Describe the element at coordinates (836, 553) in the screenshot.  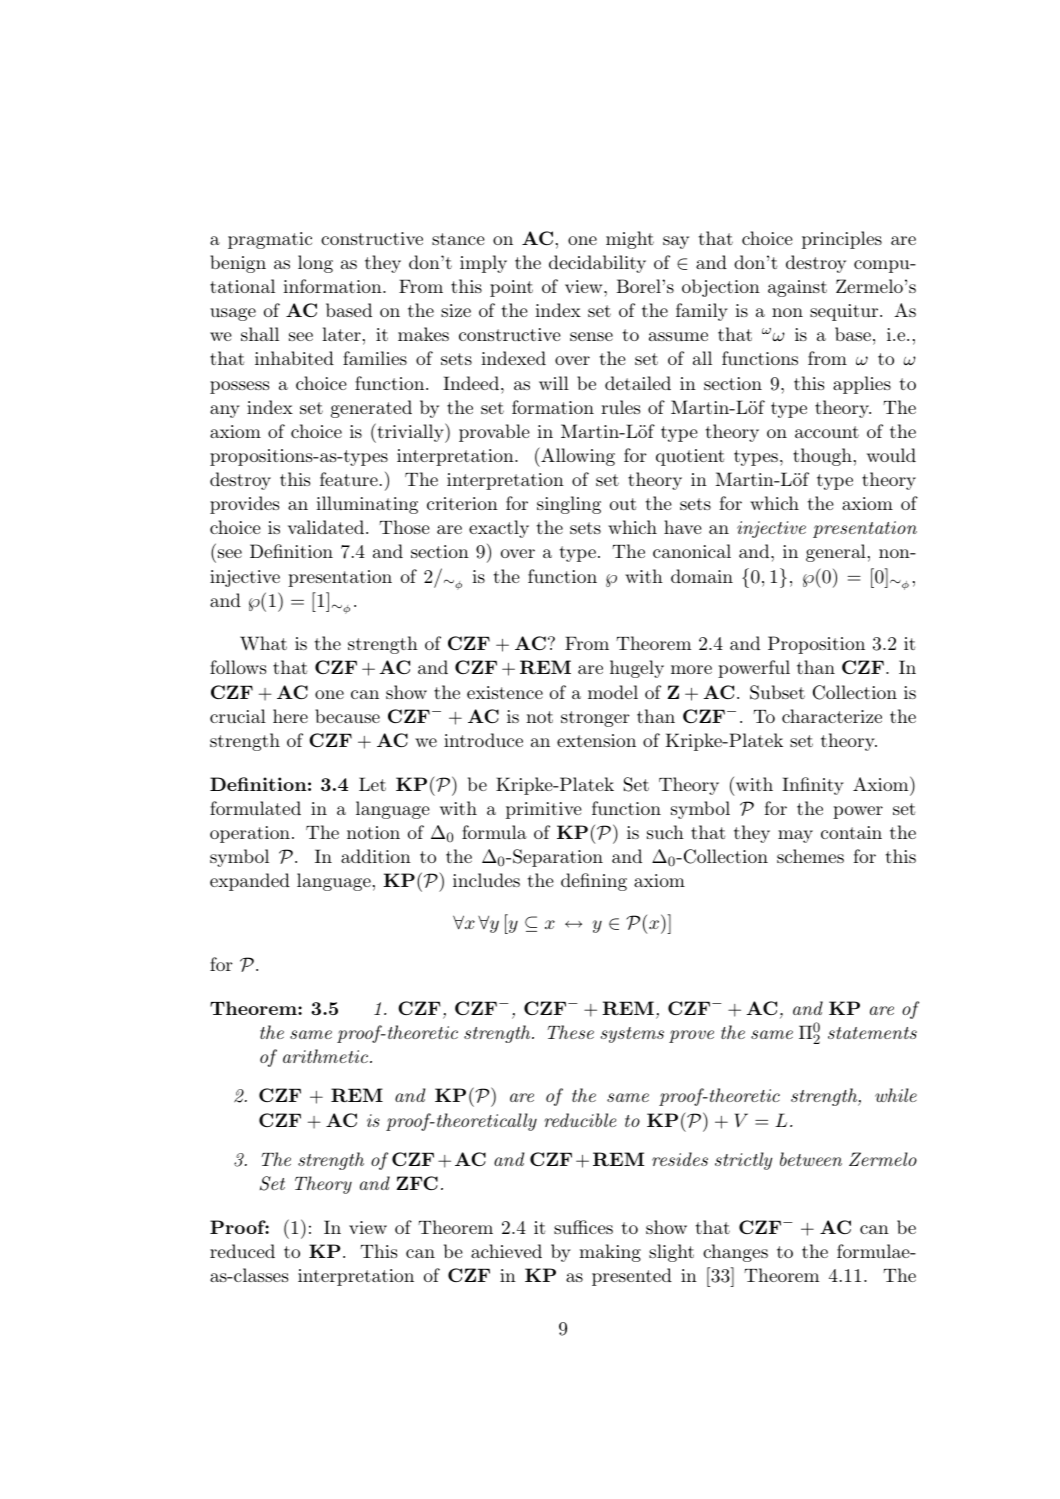
I see `general` at that location.
